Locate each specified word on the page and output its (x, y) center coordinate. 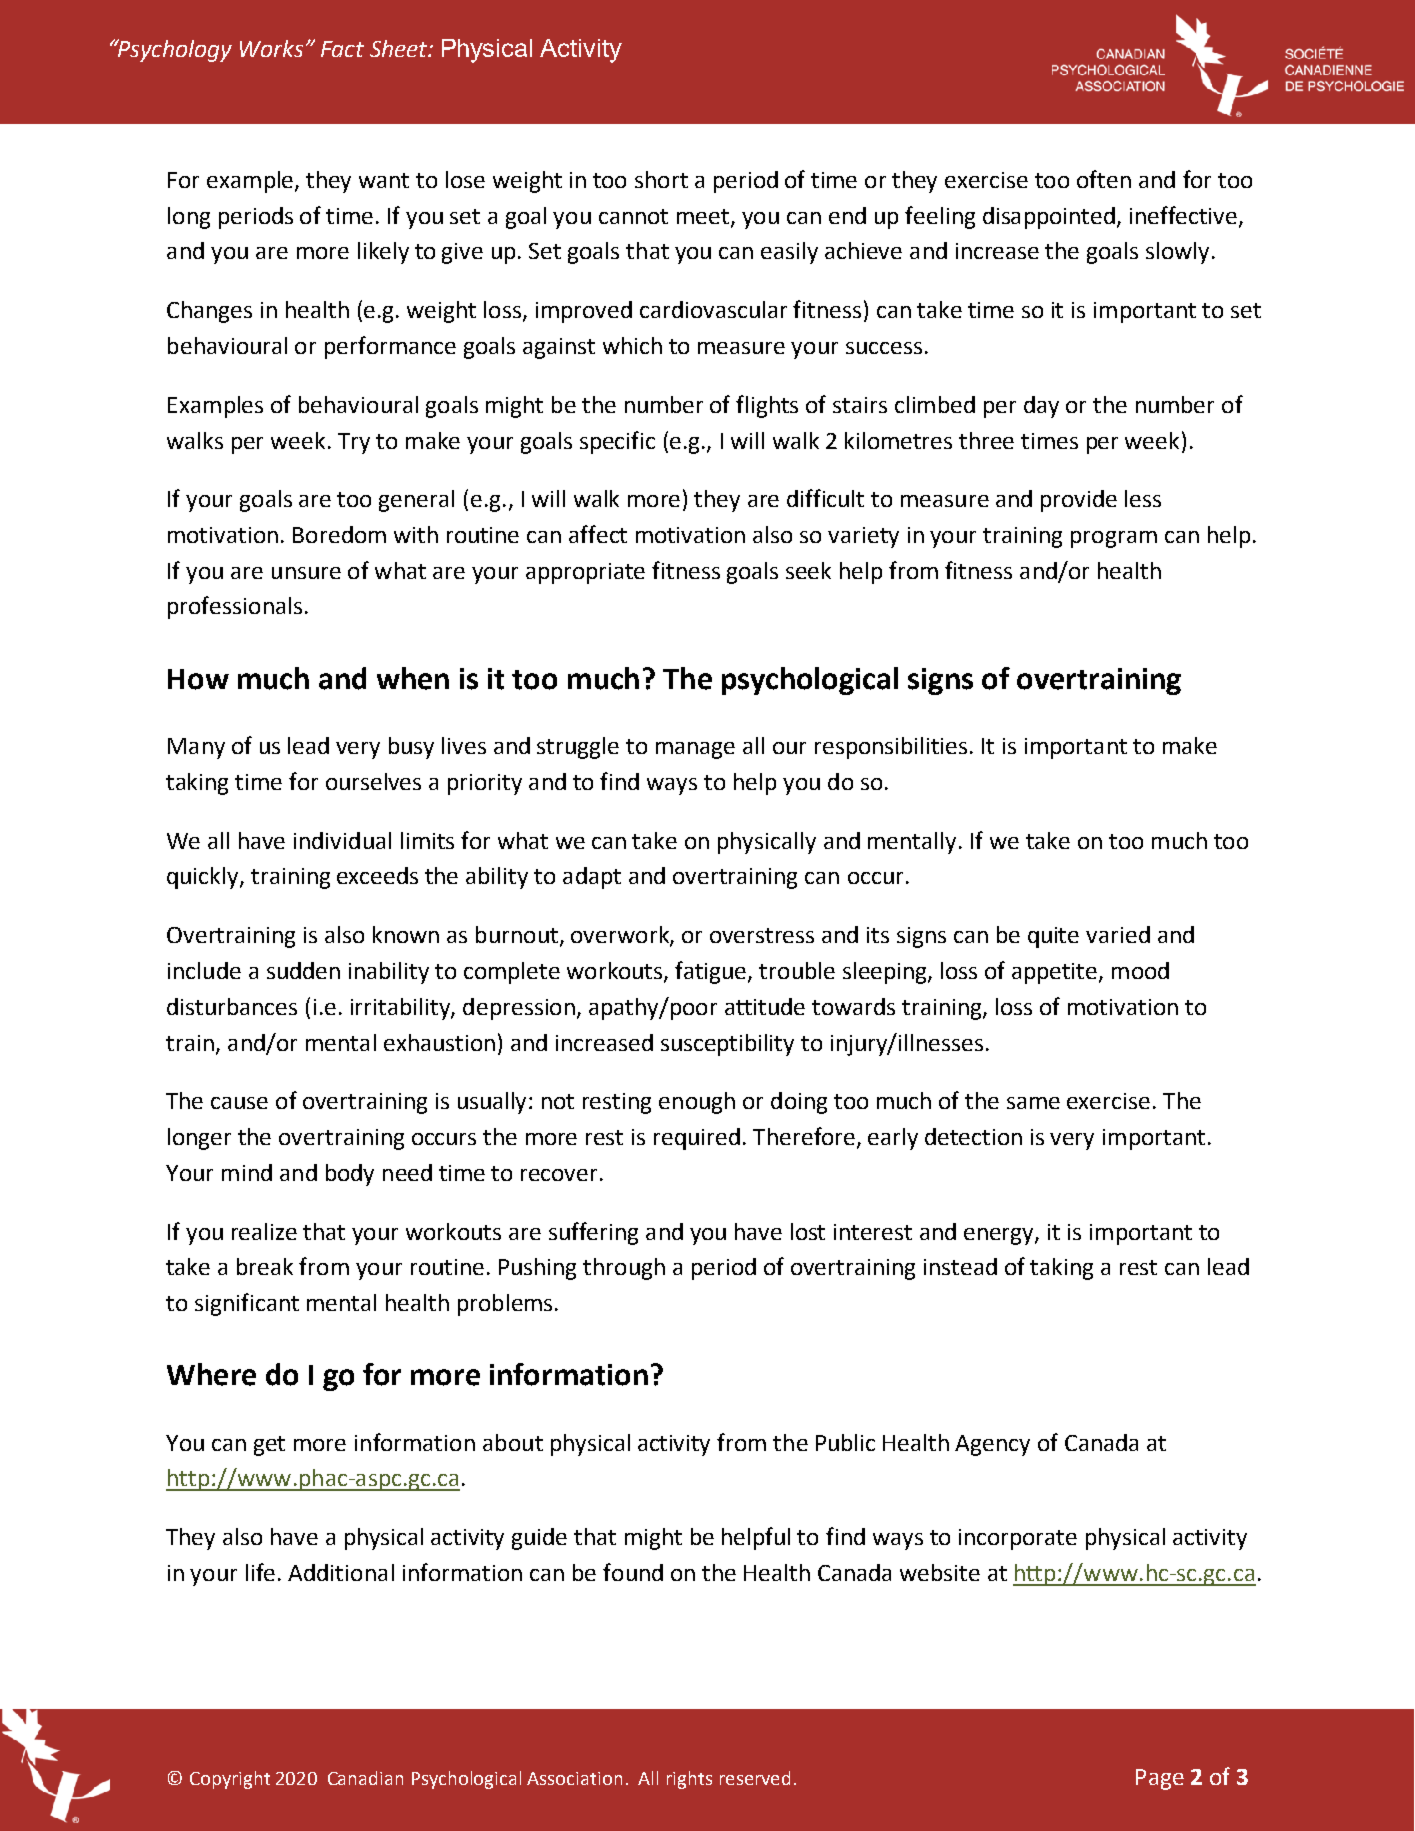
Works (271, 48)
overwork (621, 936)
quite (1053, 937)
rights (689, 1780)
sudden (303, 970)
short (661, 179)
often (1104, 179)
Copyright (230, 1780)
